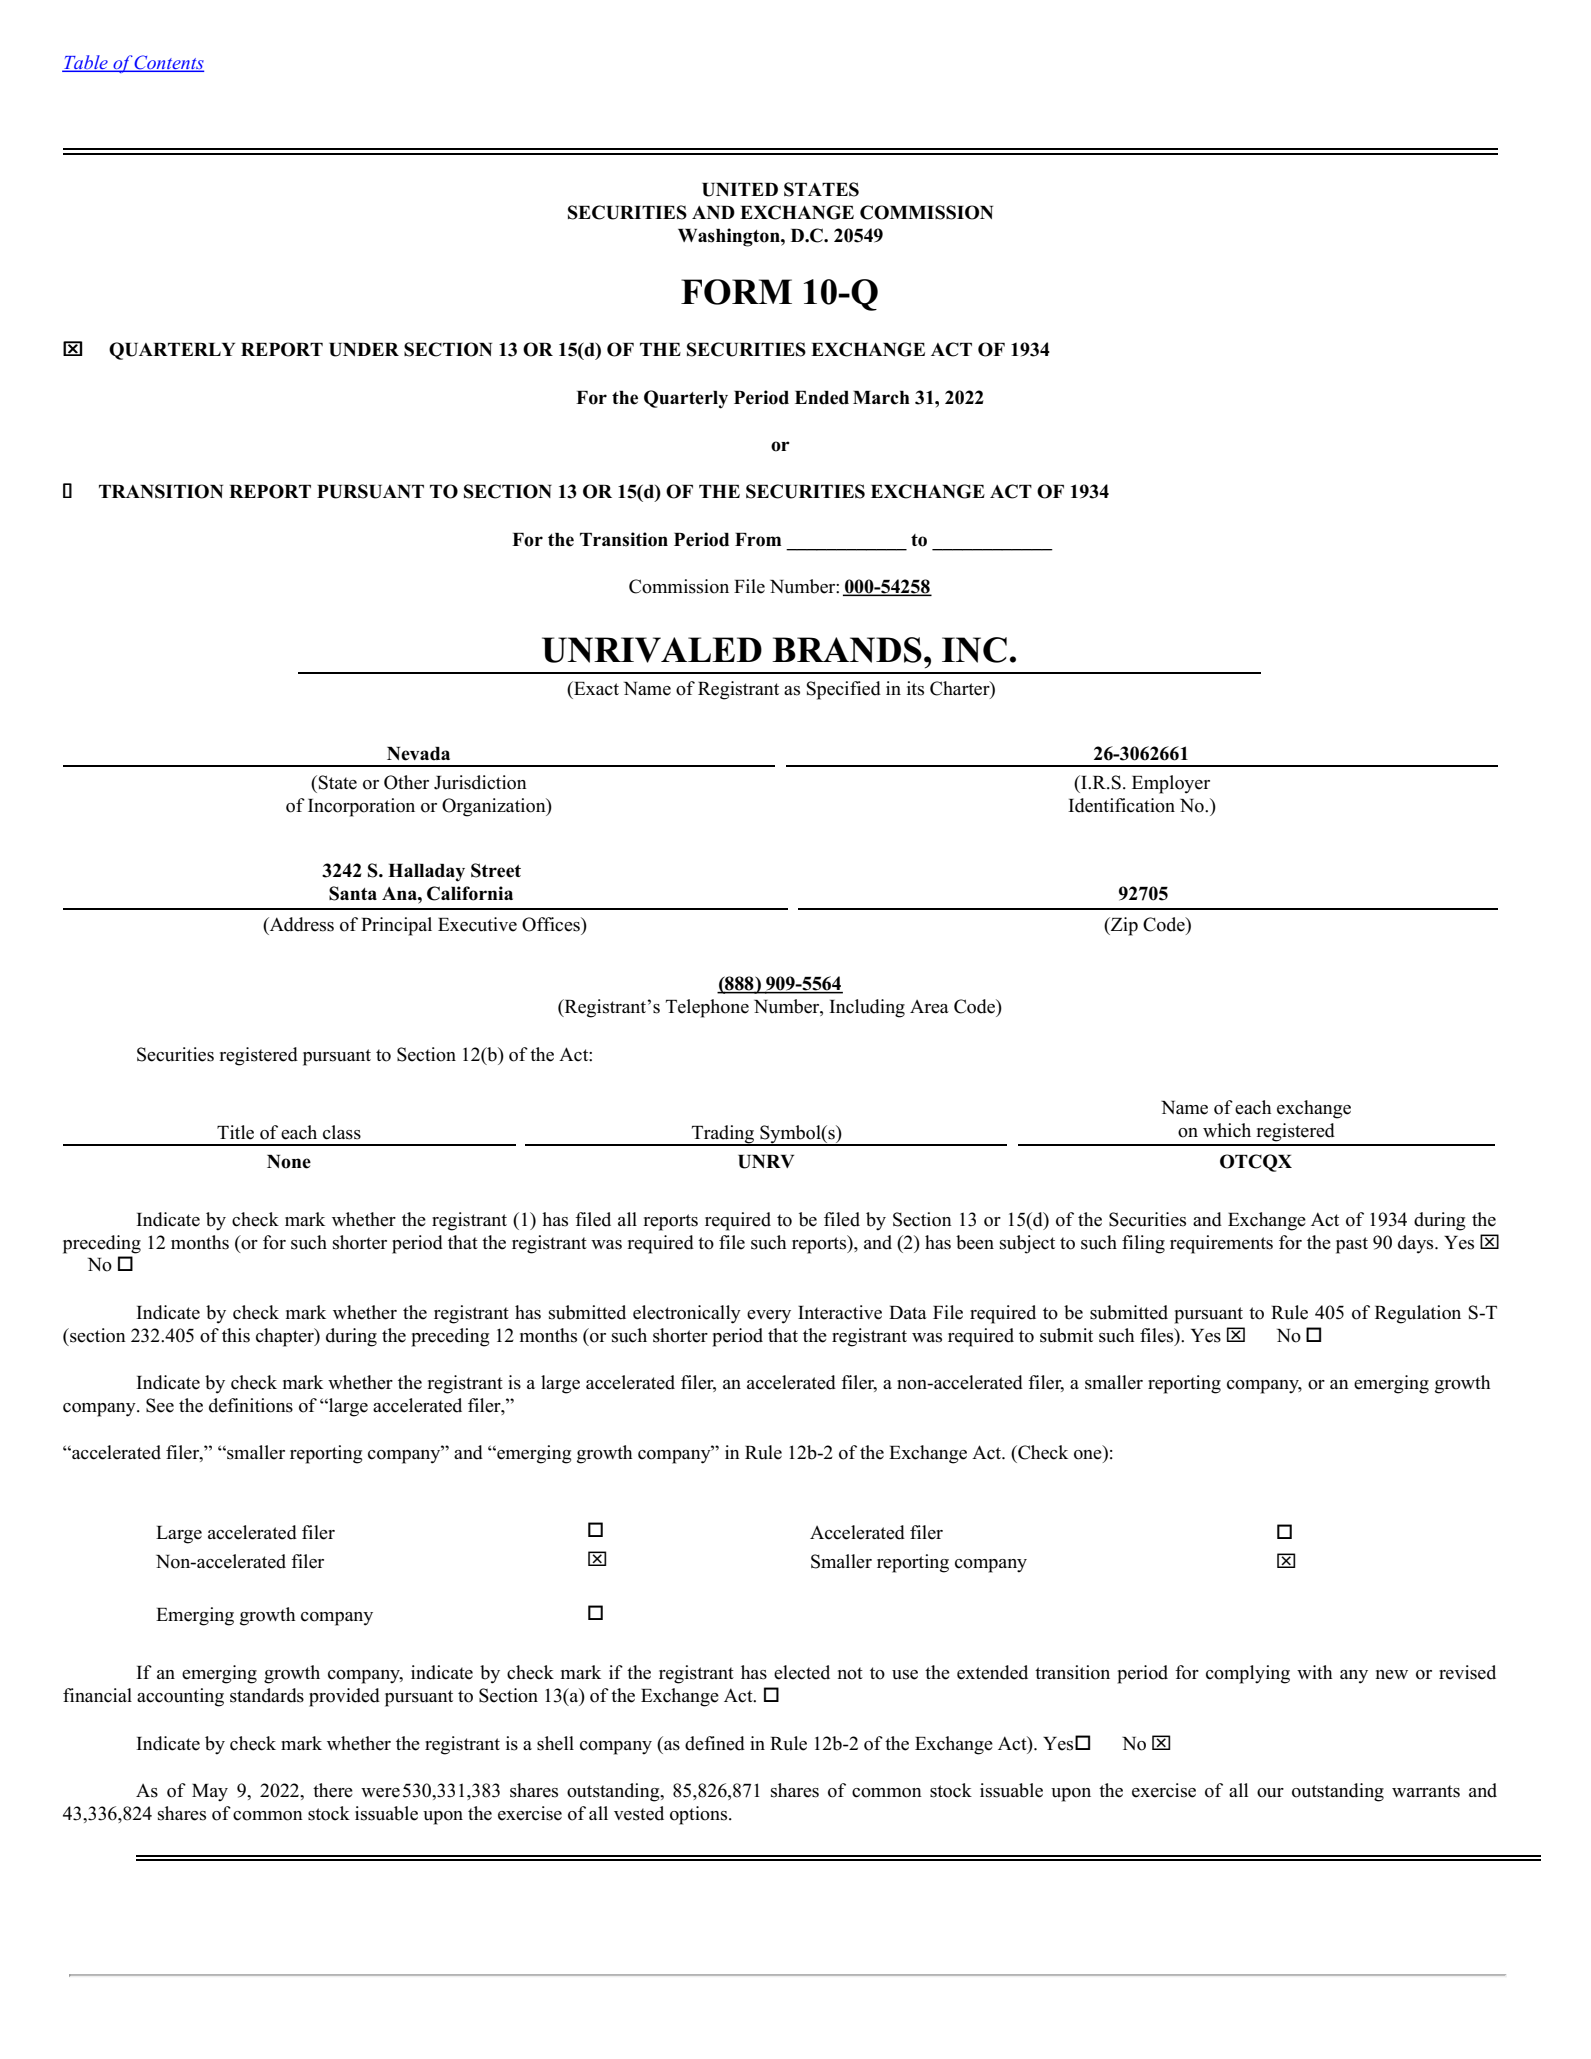 Image resolution: width=1591 pixels, height=2059 pixels. What do you see at coordinates (707, 1008) in the screenshot?
I see `Telephone` at bounding box center [707, 1008].
